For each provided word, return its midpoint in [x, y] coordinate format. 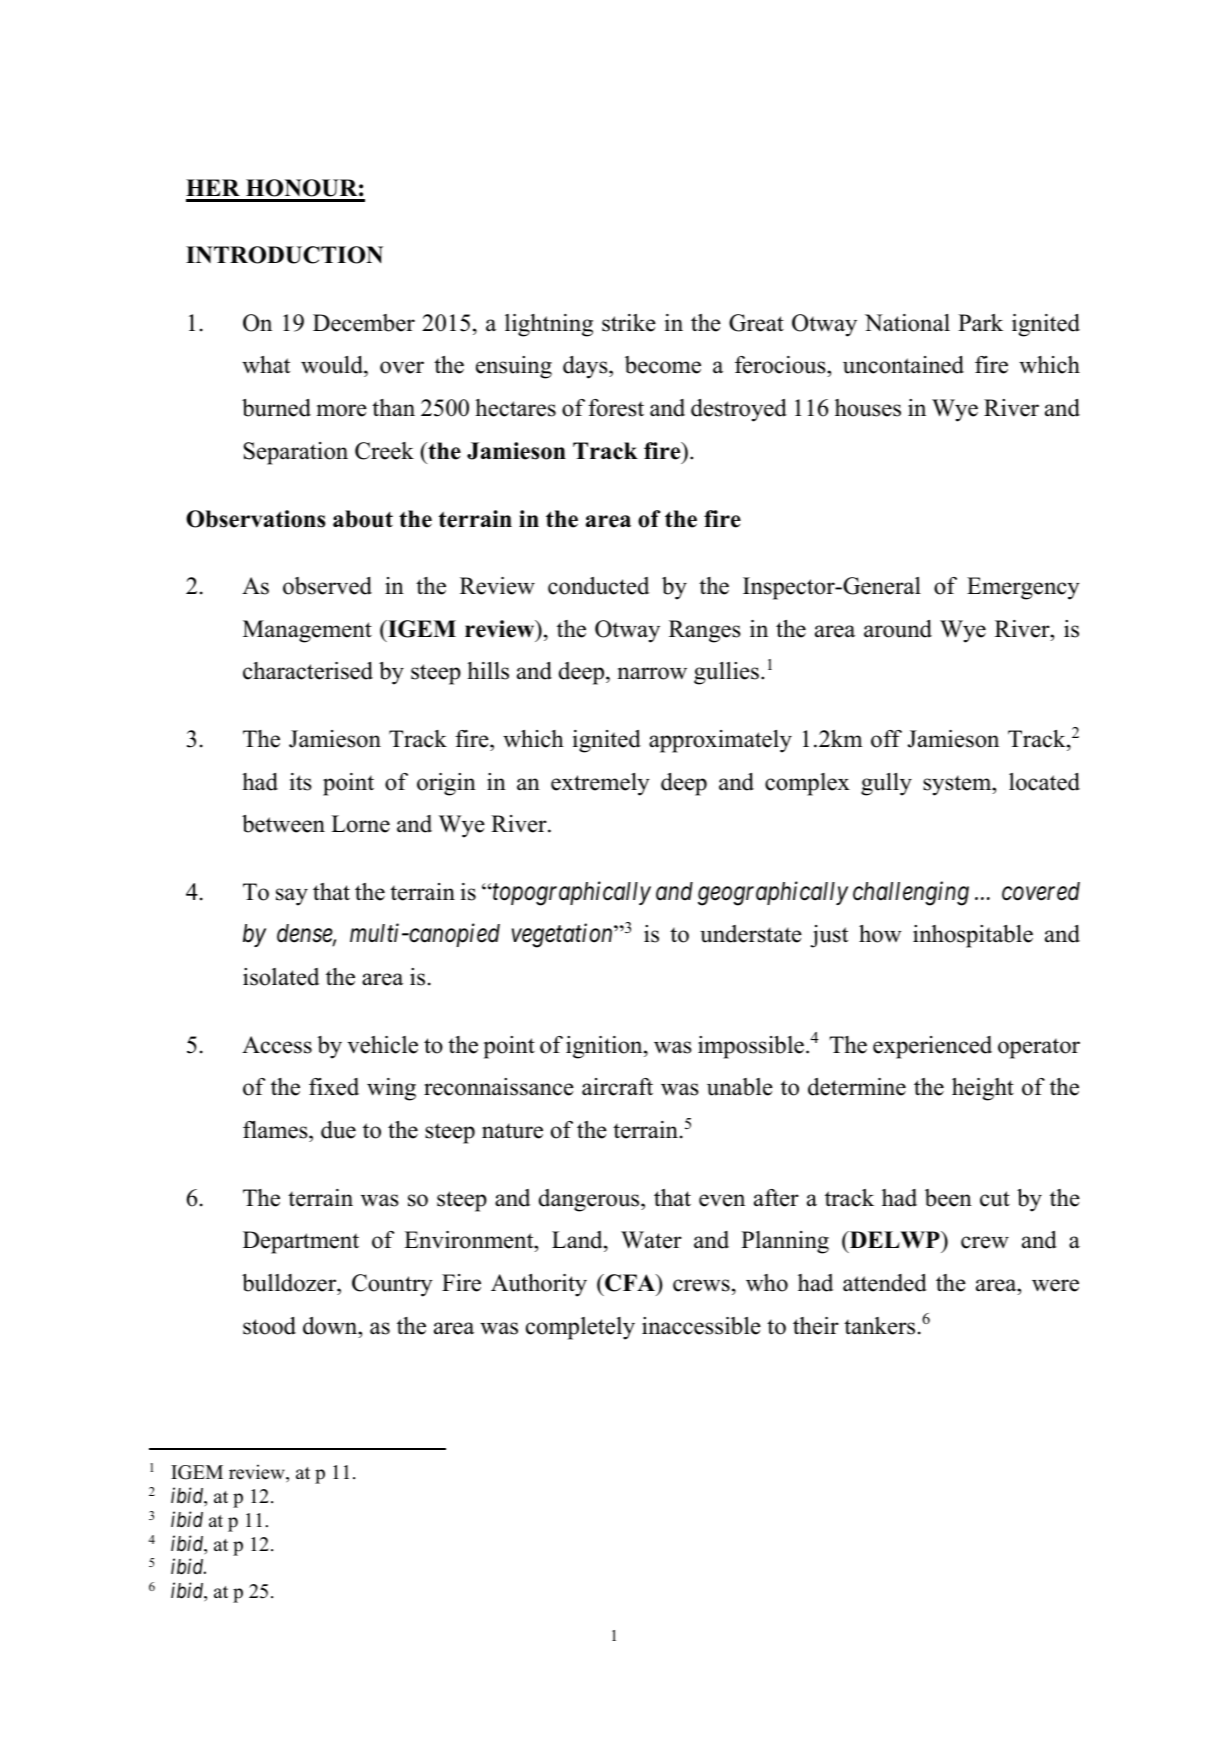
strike [629, 323]
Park [980, 322]
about [363, 519]
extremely [600, 784]
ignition [605, 1047]
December [364, 323]
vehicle [382, 1045]
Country [392, 1285]
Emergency [1023, 588]
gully [886, 784]
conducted [598, 586]
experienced [932, 1047]
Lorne [360, 824]
